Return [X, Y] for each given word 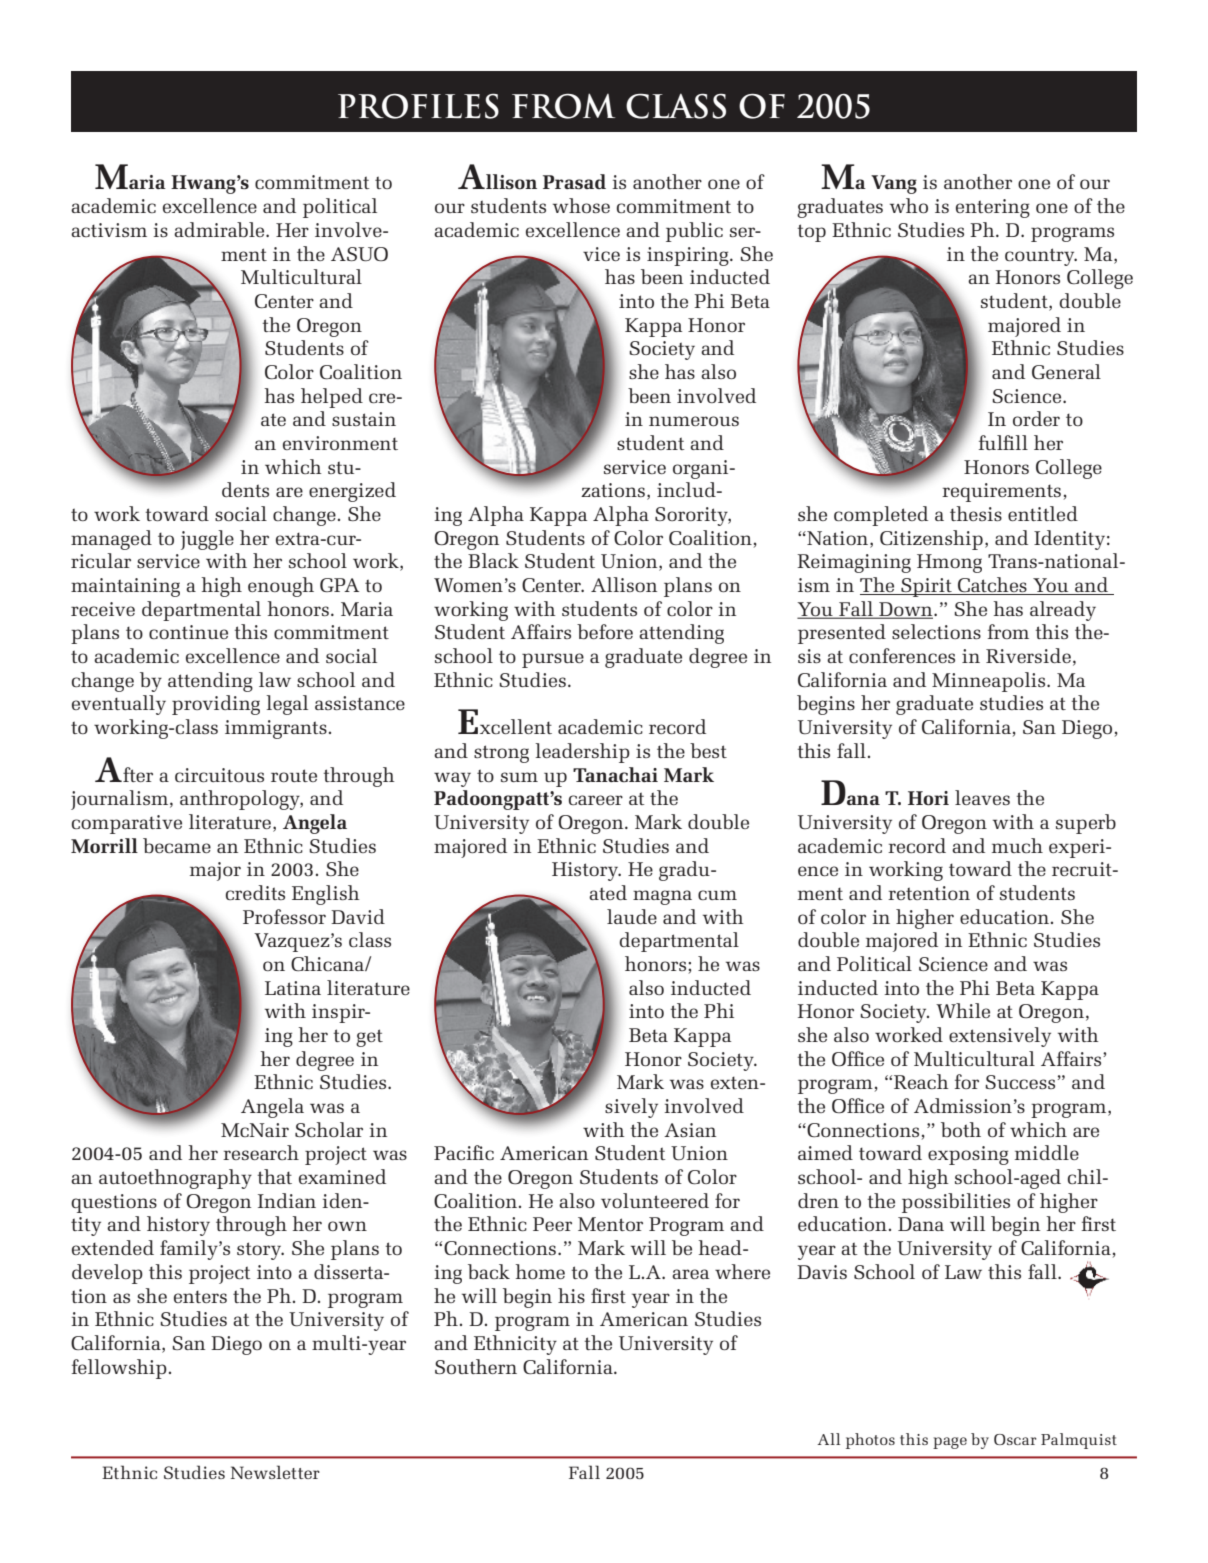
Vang [894, 184]
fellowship [119, 1369]
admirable [220, 229]
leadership [582, 753]
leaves [982, 797]
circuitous [219, 775]
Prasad [574, 181]
